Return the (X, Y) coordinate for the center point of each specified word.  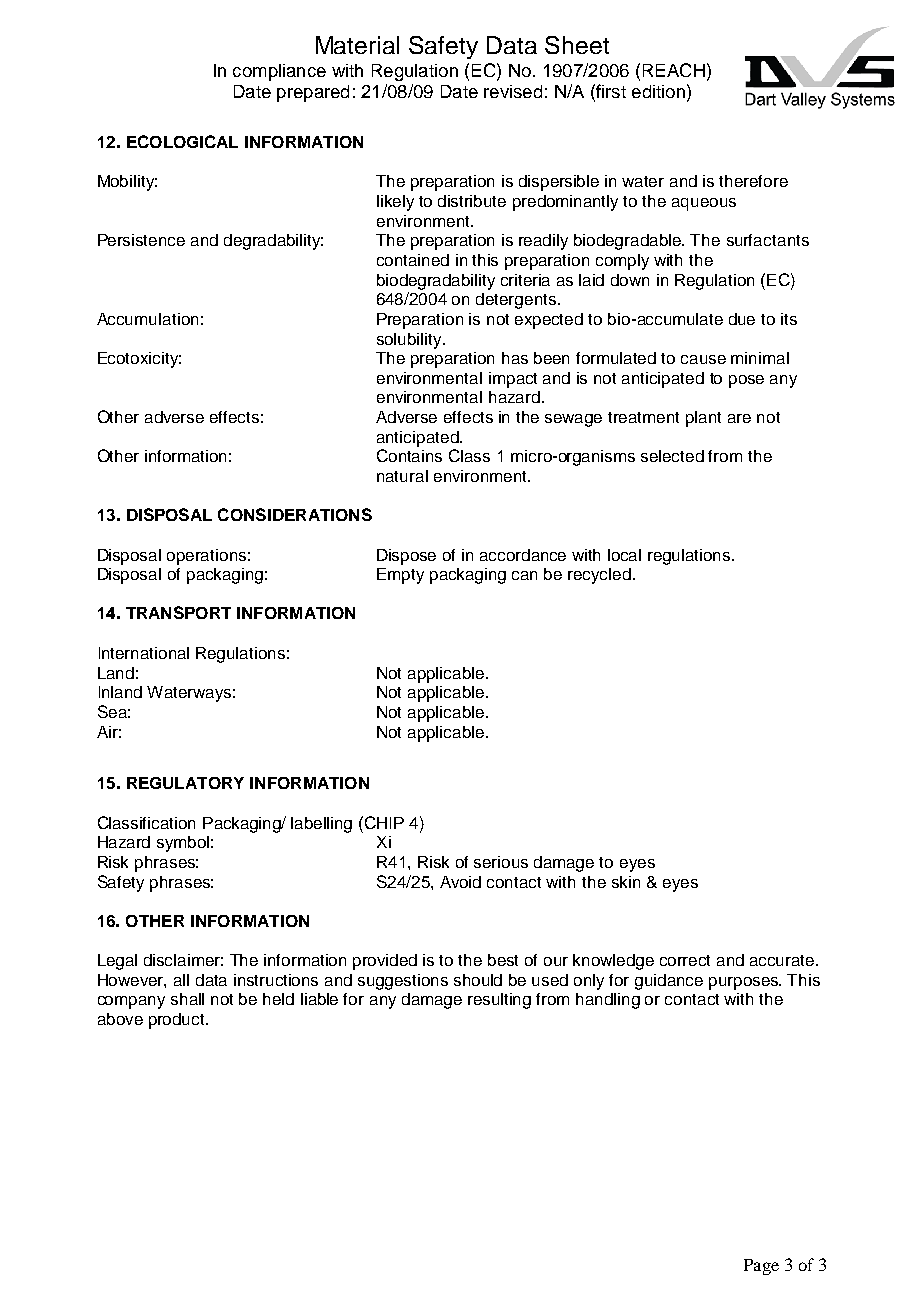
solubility (410, 341)
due (742, 319)
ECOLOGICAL (182, 141)
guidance (669, 982)
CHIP (384, 822)
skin (626, 882)
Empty (400, 576)
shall (187, 999)
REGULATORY (185, 783)
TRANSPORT (178, 612)
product (178, 1021)
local (624, 555)
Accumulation (147, 319)
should (478, 980)
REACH (674, 70)
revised (513, 91)
